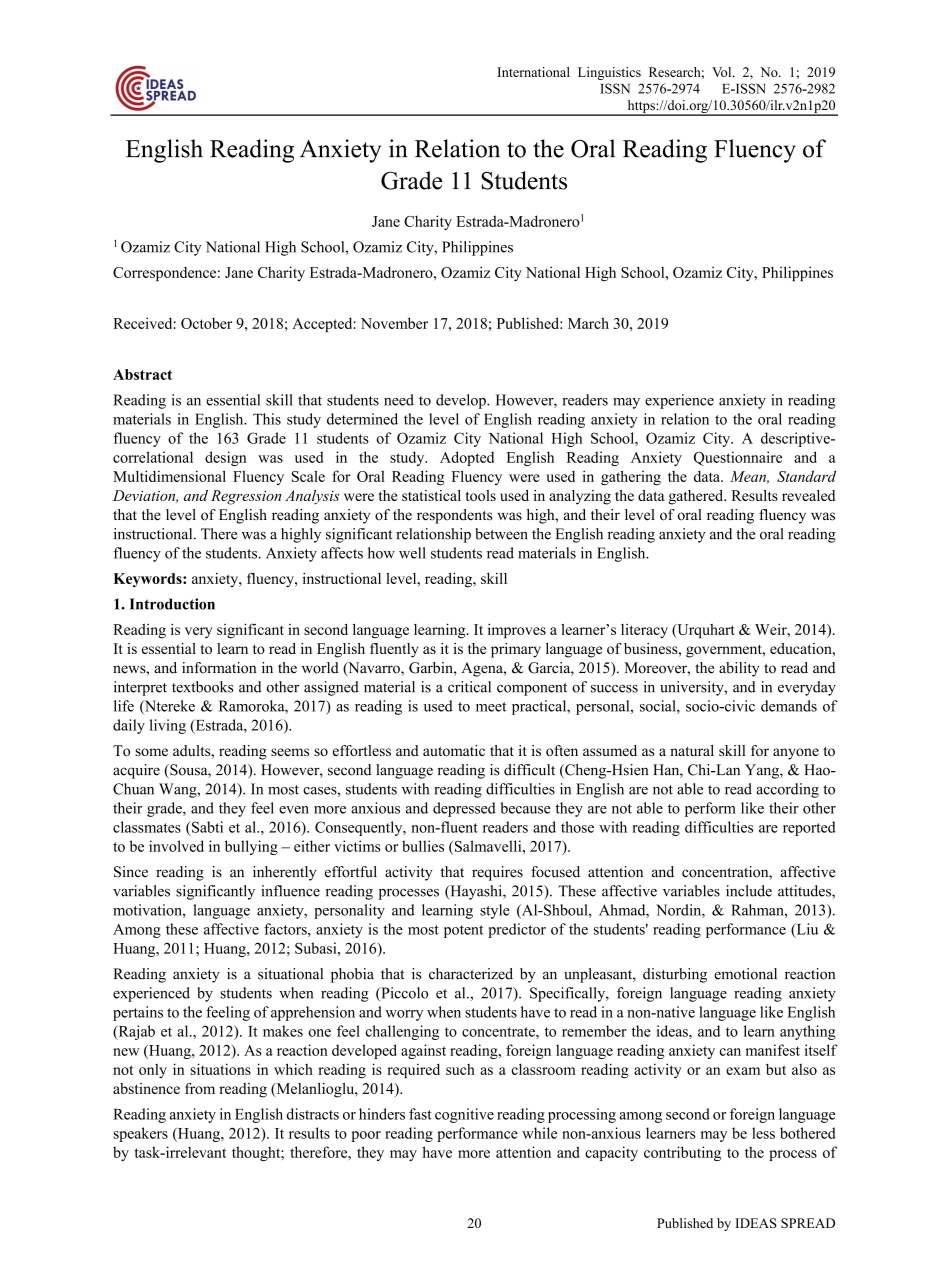 The width and height of the image is (948, 1288). Describe the element at coordinates (588, 323) in the image. I see `March` at that location.
